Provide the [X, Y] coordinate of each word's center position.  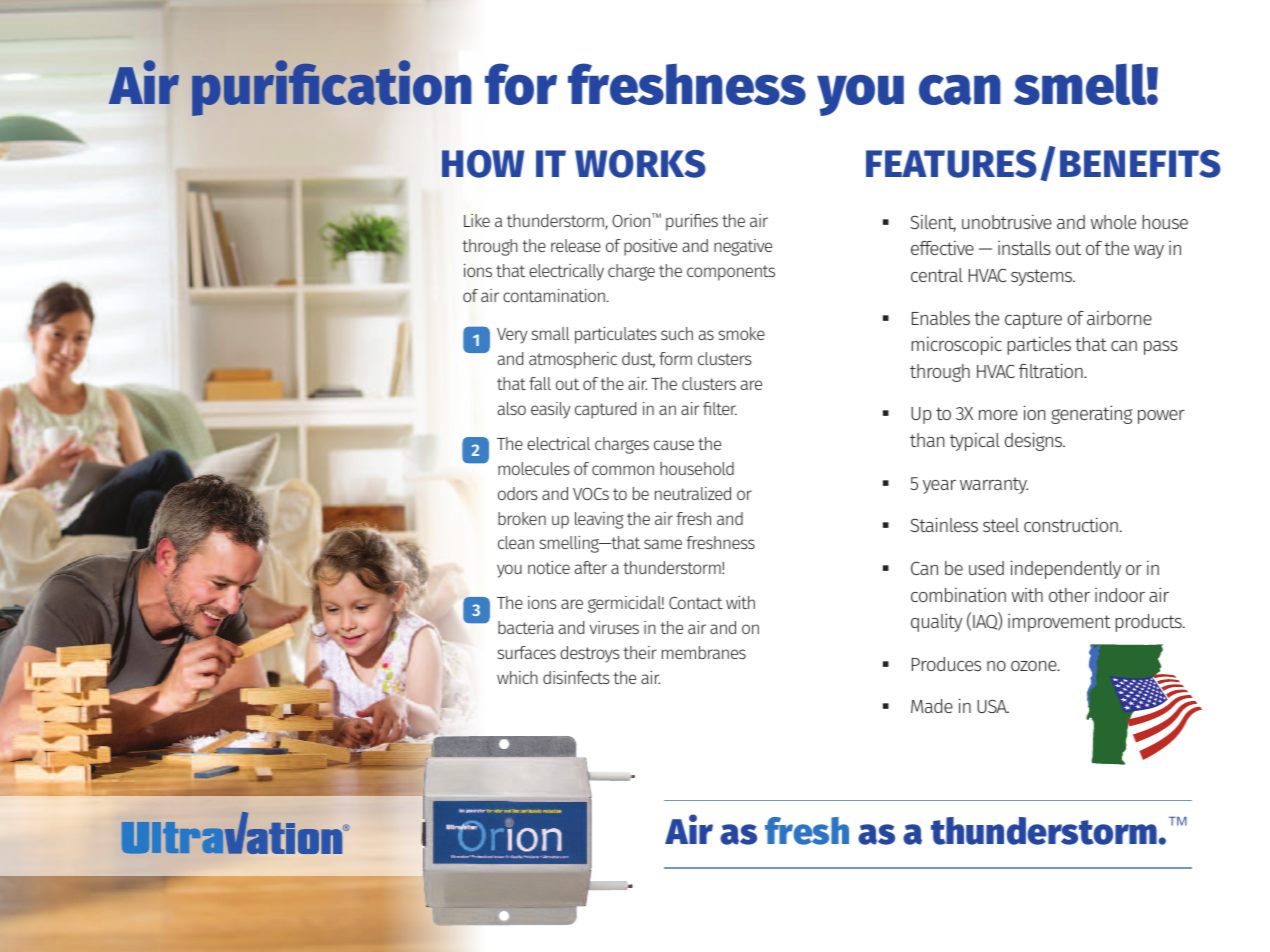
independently [1066, 569]
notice [549, 567]
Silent [933, 223]
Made [932, 706]
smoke [742, 333]
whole [1113, 222]
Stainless [944, 524]
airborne [1119, 317]
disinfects [576, 677]
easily [551, 410]
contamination [554, 295]
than [927, 440]
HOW [483, 164]
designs [1035, 441]
